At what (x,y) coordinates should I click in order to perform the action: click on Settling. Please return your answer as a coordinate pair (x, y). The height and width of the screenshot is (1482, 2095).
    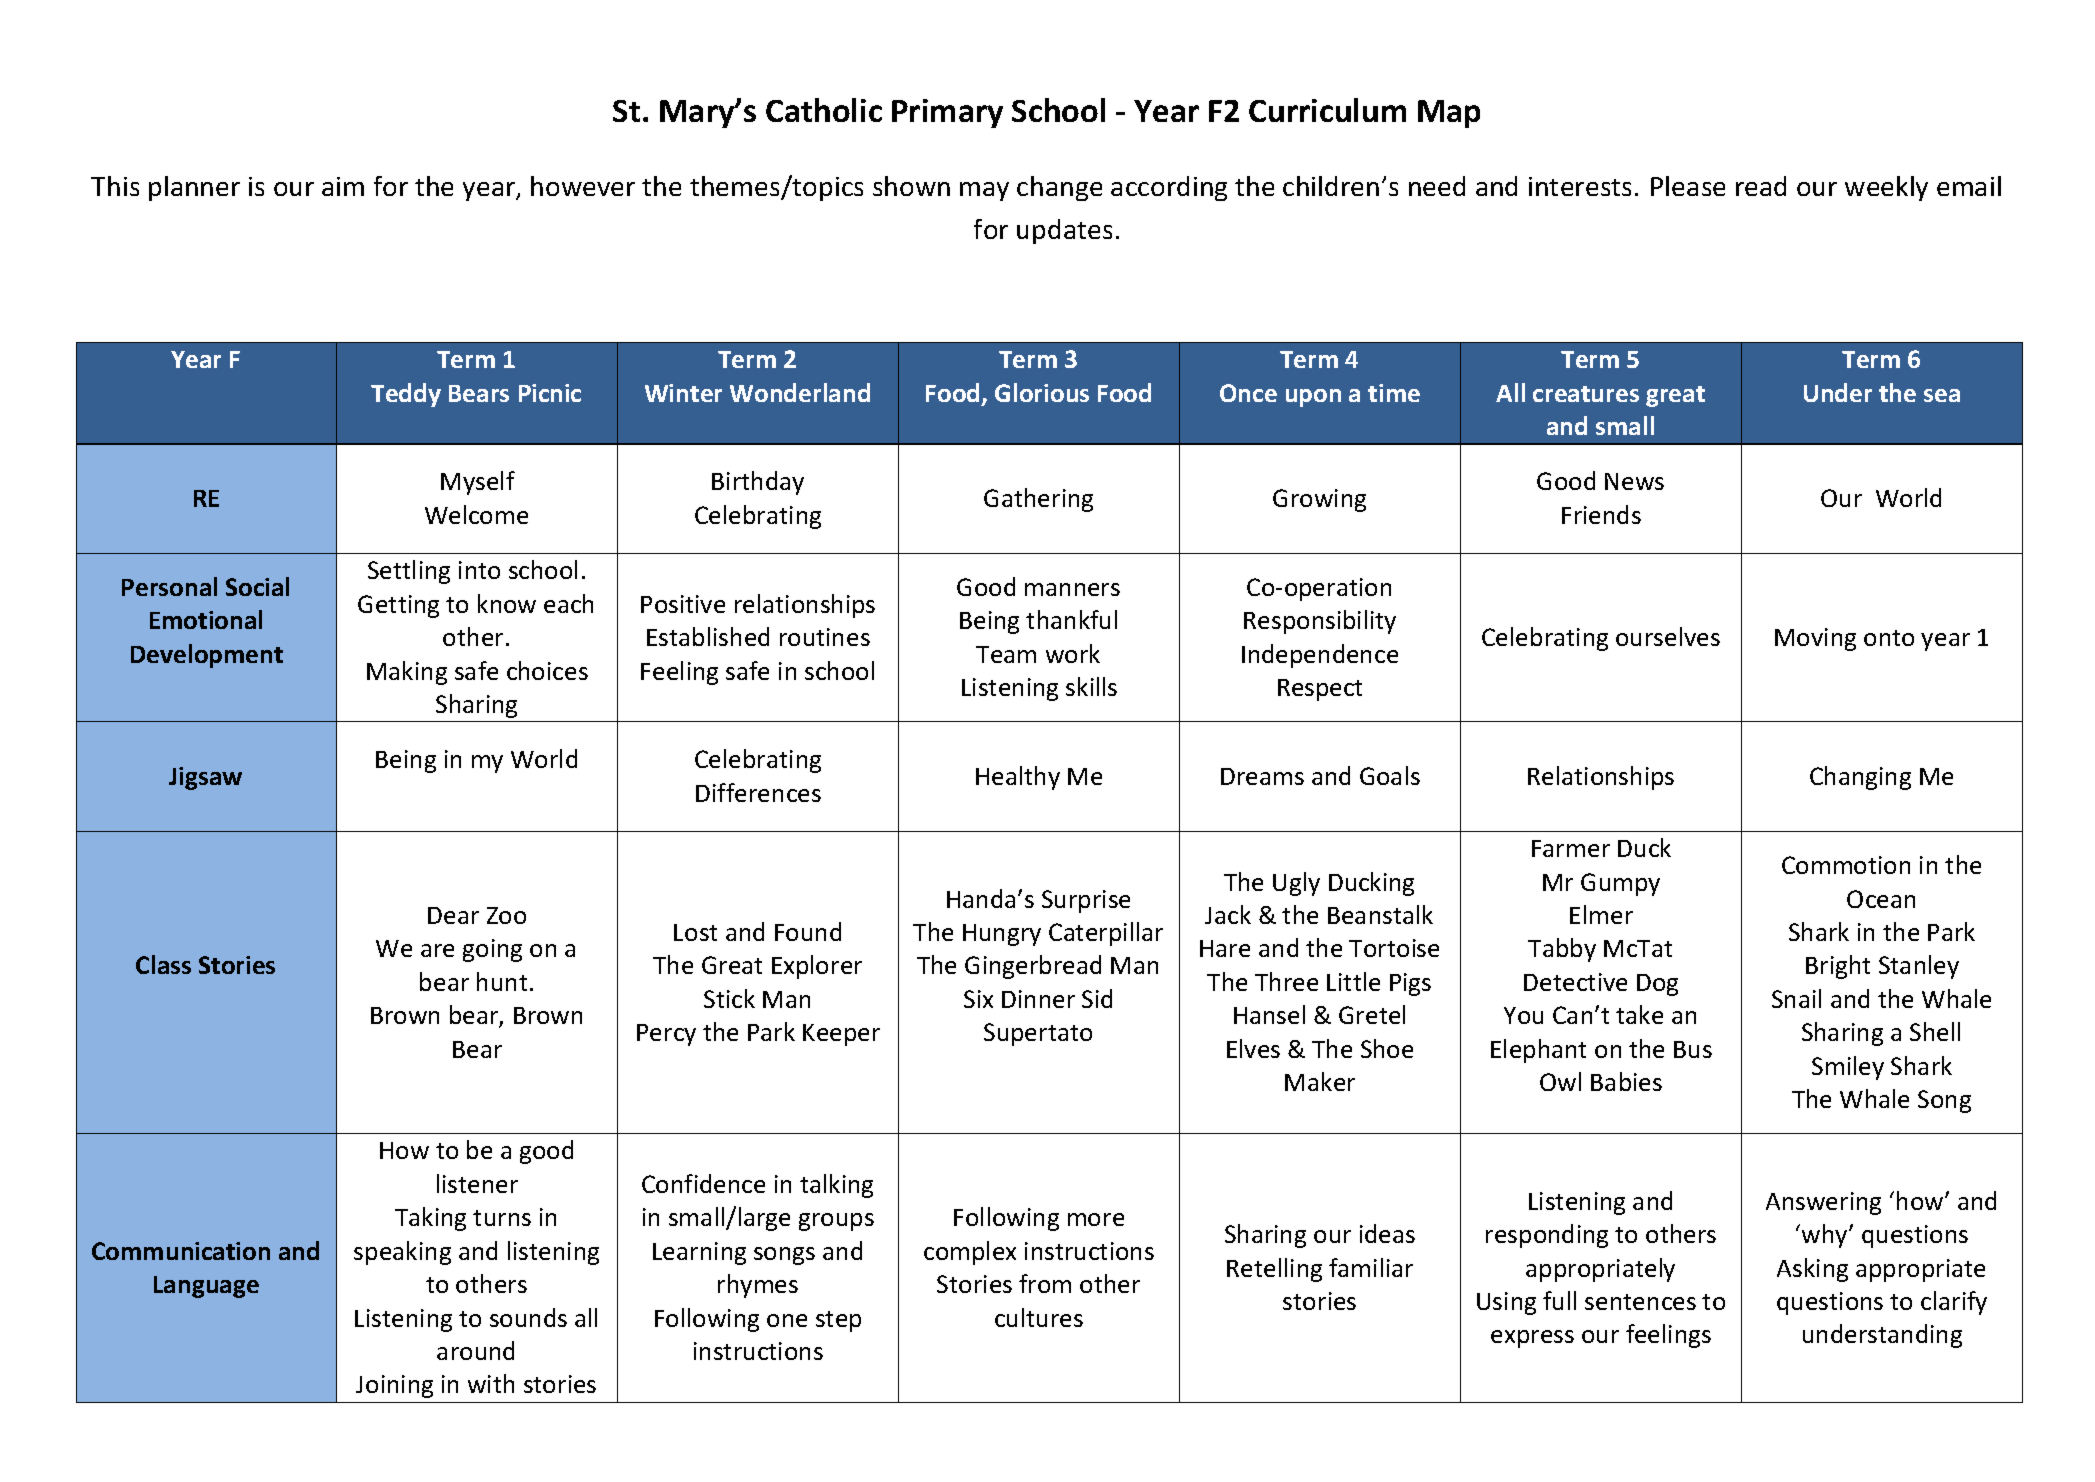
    Looking at the image, I should click on (409, 572).
